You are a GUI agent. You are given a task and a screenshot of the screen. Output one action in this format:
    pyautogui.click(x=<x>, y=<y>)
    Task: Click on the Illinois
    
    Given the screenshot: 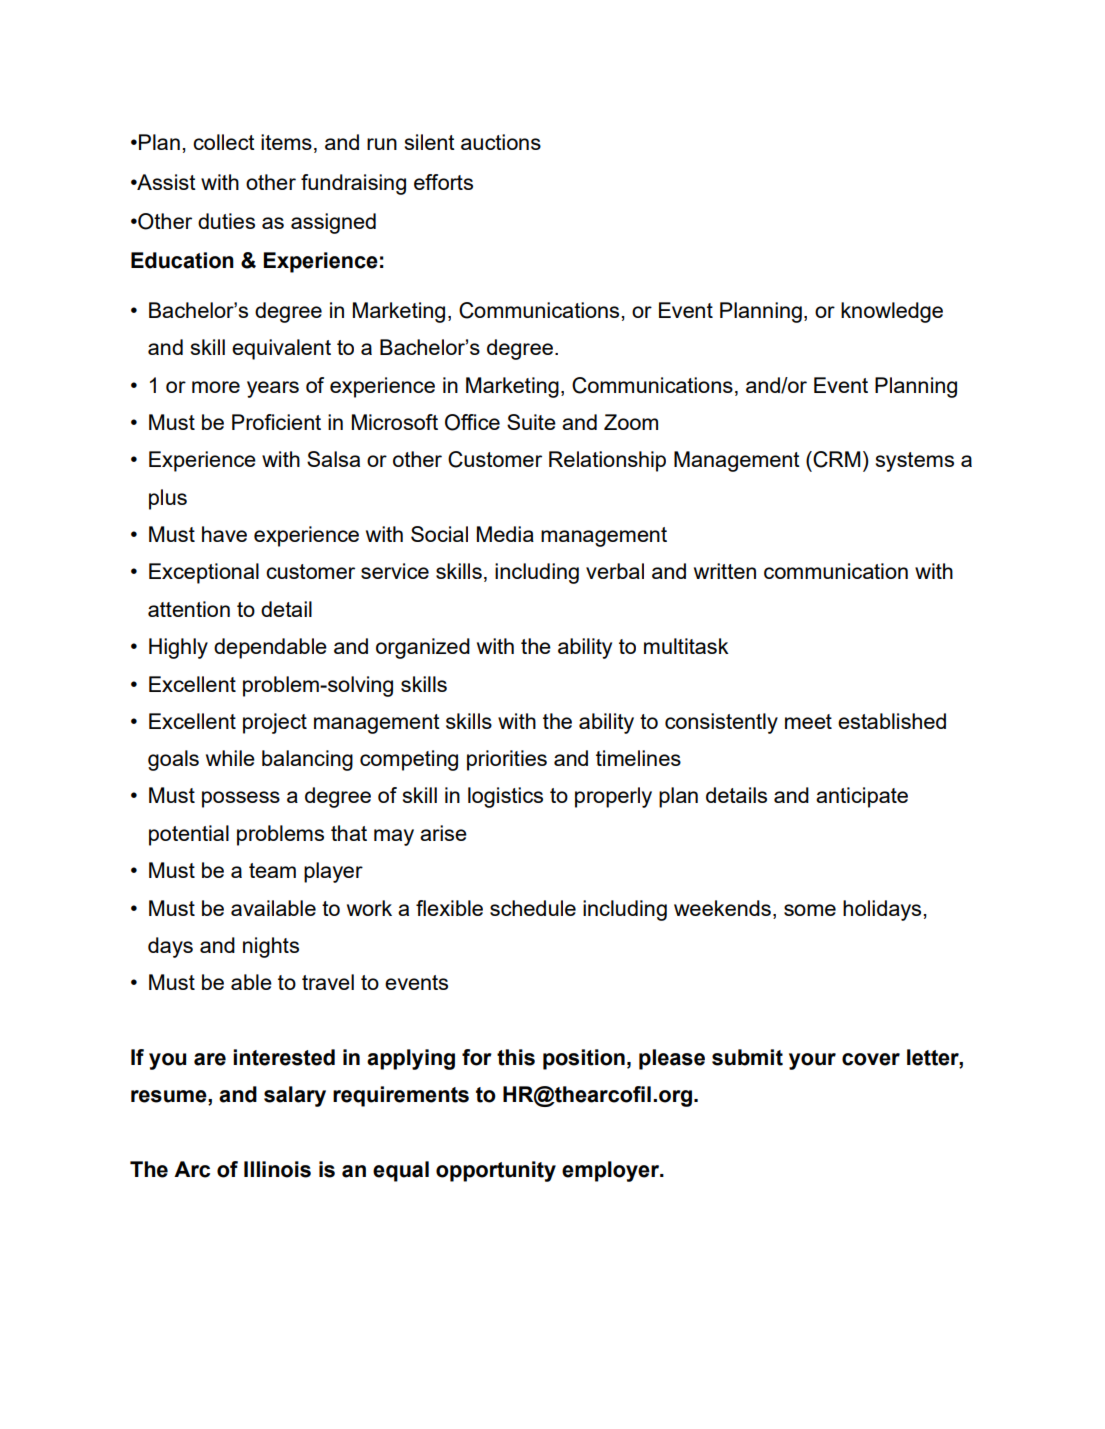 What is the action you would take?
    pyautogui.click(x=277, y=1169)
